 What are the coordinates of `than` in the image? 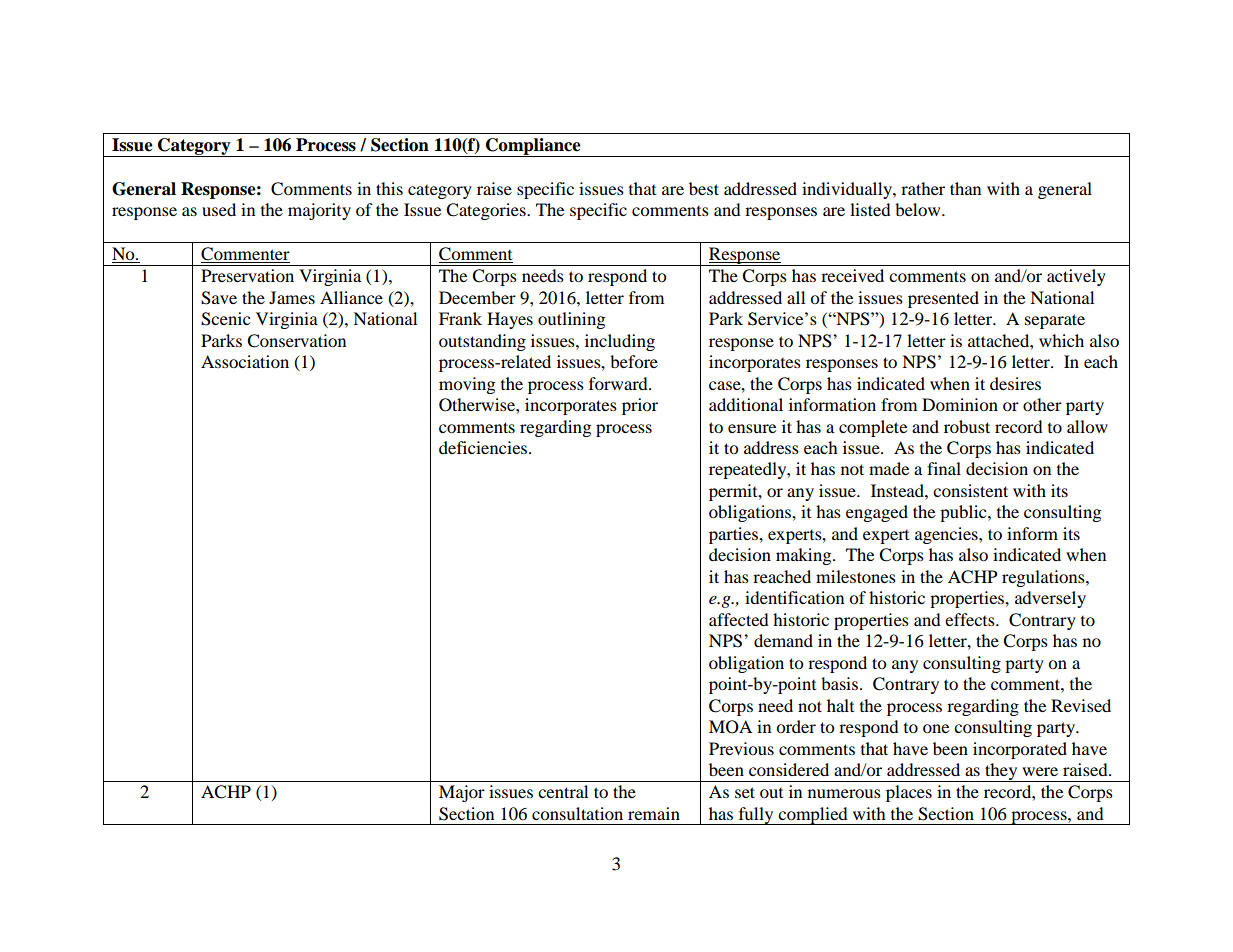 It's located at (965, 188).
